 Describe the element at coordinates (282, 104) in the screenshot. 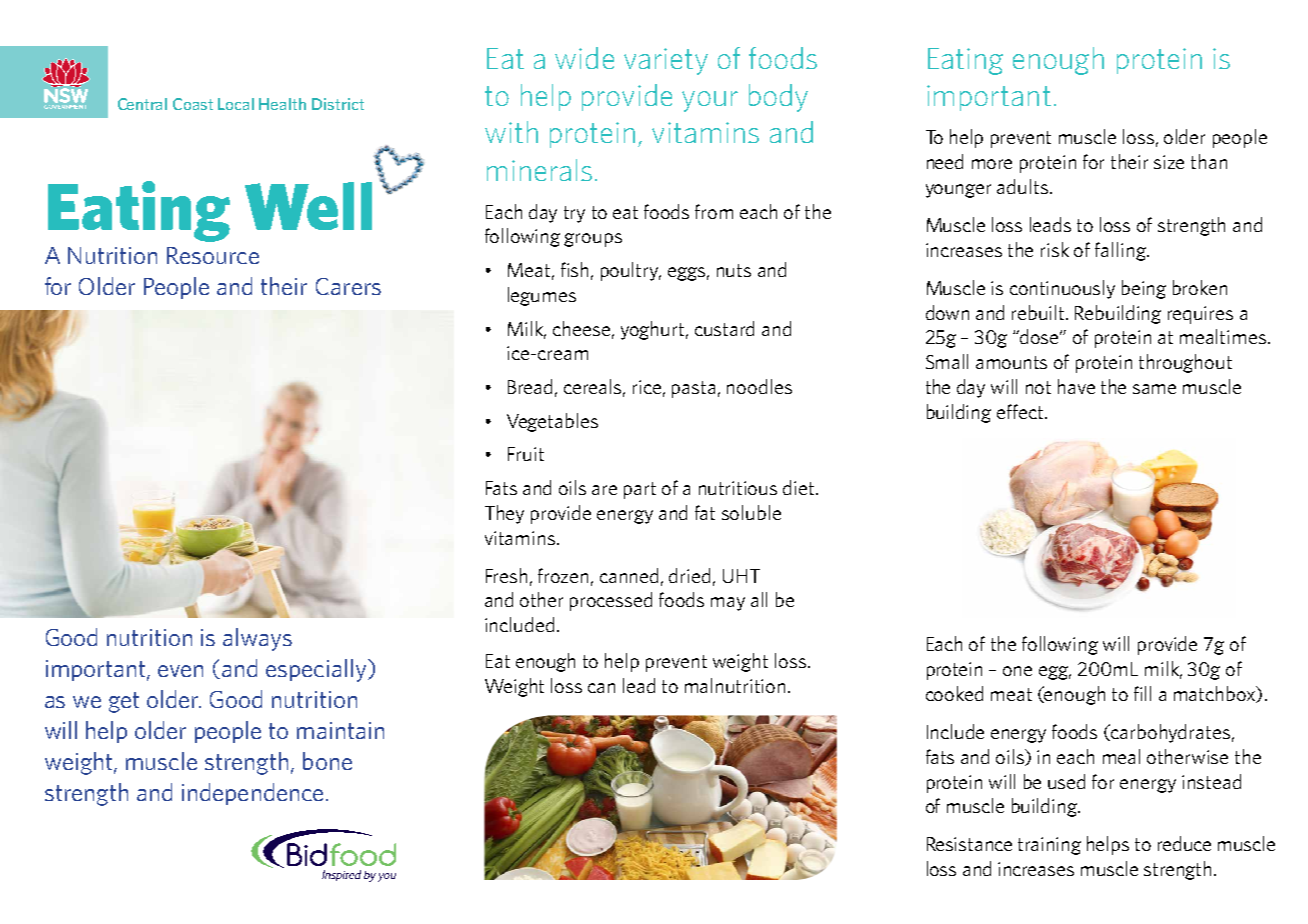

I see `Health` at that location.
